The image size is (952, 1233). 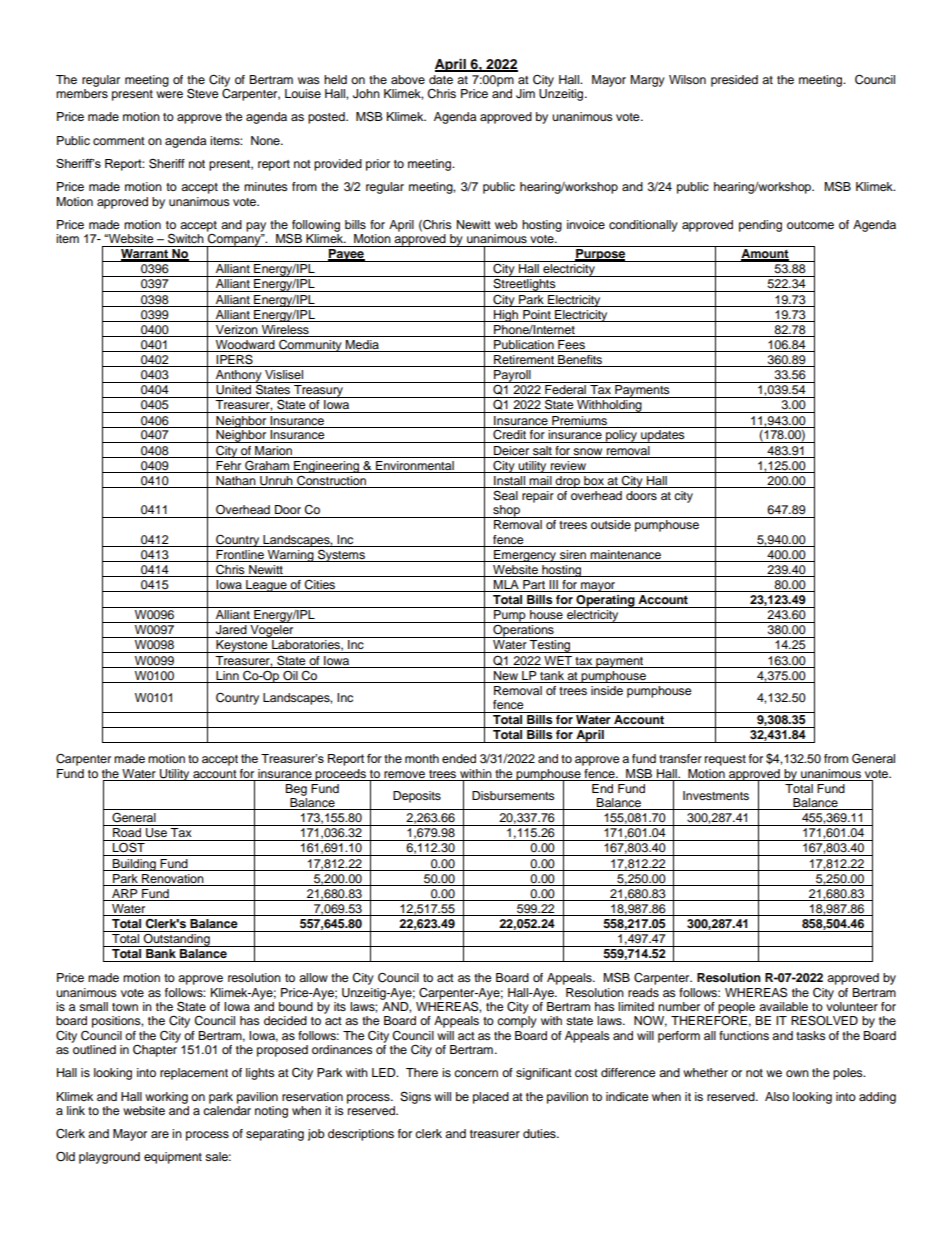 What do you see at coordinates (716, 795) in the page?
I see `Investments` at bounding box center [716, 795].
